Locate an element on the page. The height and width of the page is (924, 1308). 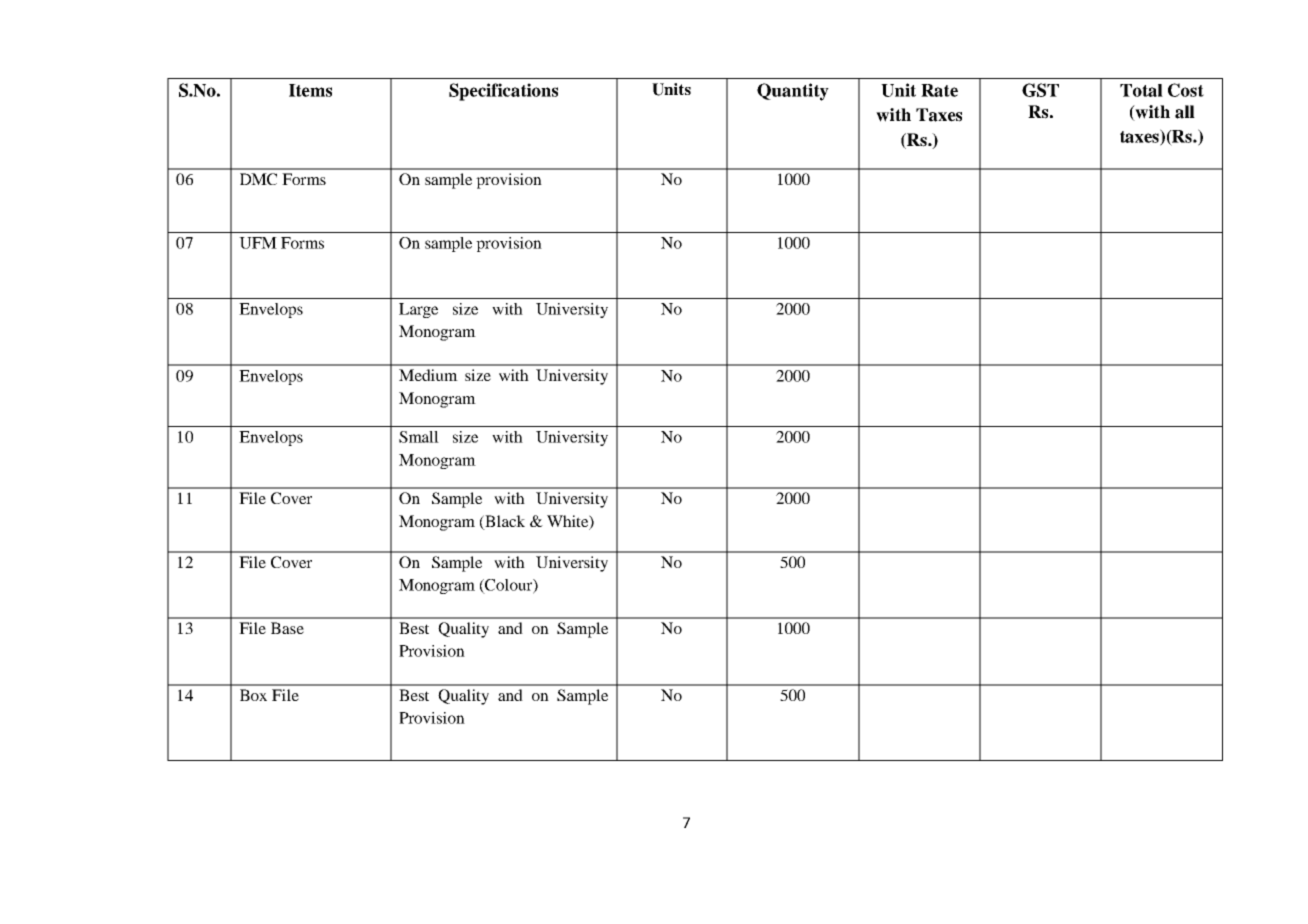
GST is located at coordinates (1040, 90).
